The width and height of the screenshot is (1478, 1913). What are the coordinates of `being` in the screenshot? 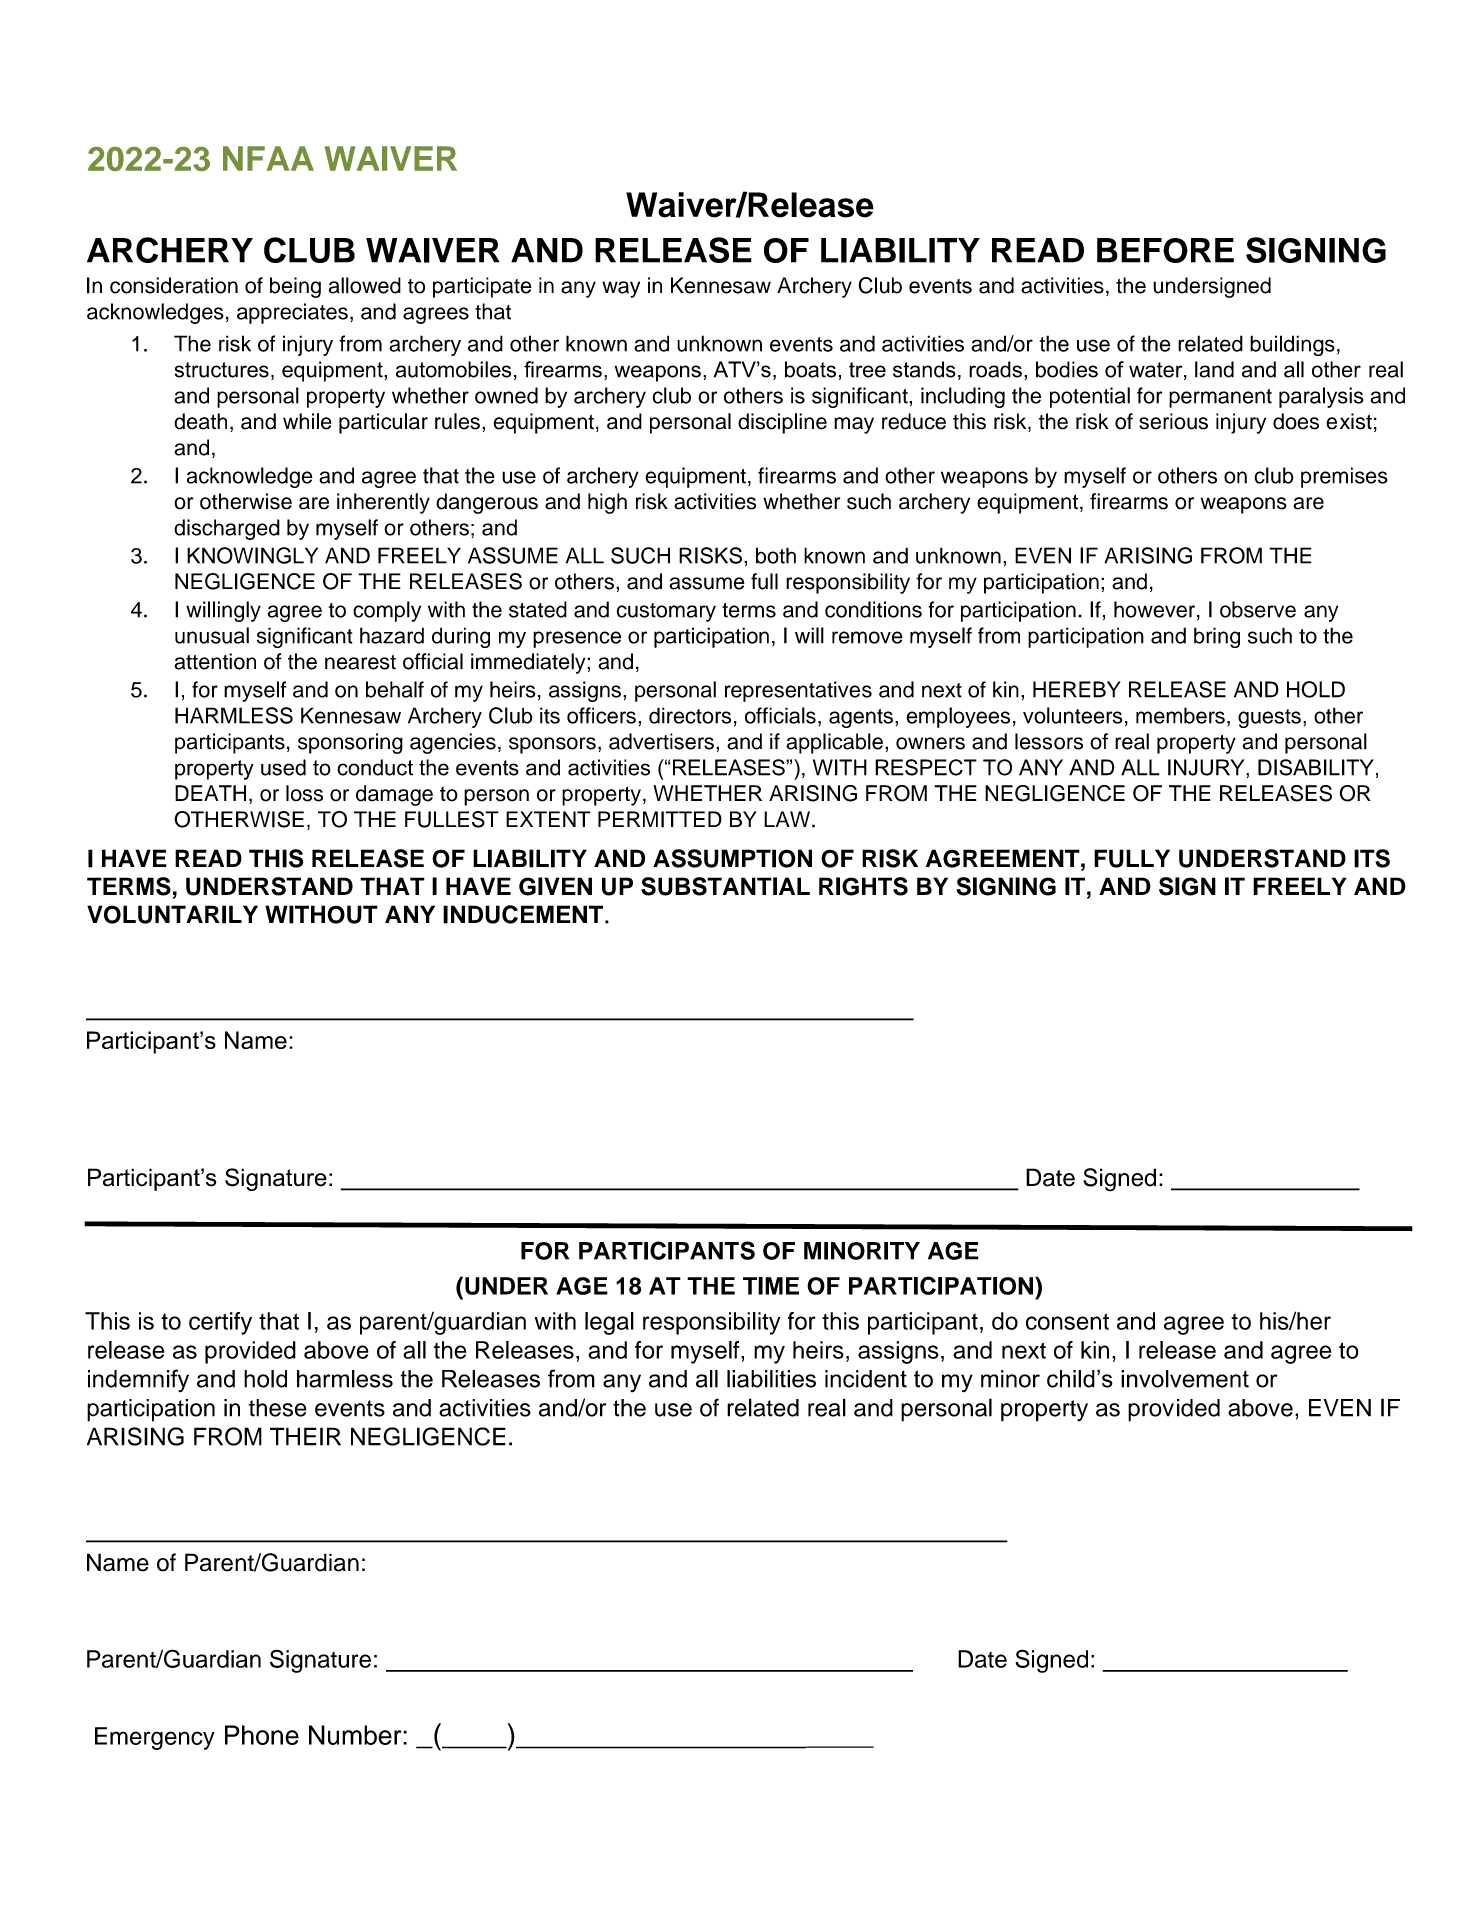 It's located at (295, 287).
